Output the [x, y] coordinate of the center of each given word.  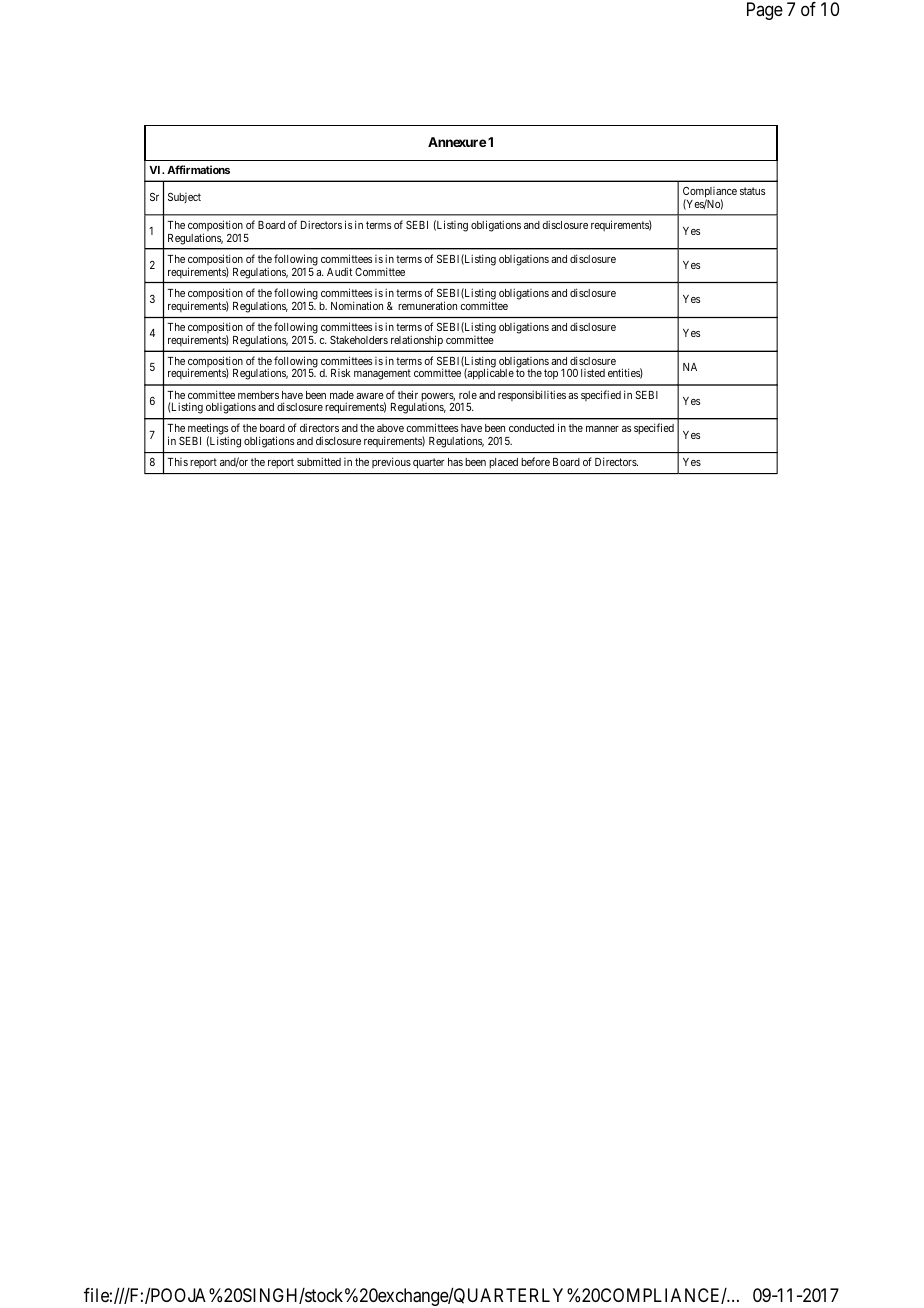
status [752, 191]
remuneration [427, 305]
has [455, 462]
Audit [339, 271]
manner [602, 429]
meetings [207, 430]
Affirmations [198, 169]
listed [593, 373]
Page [765, 11]
